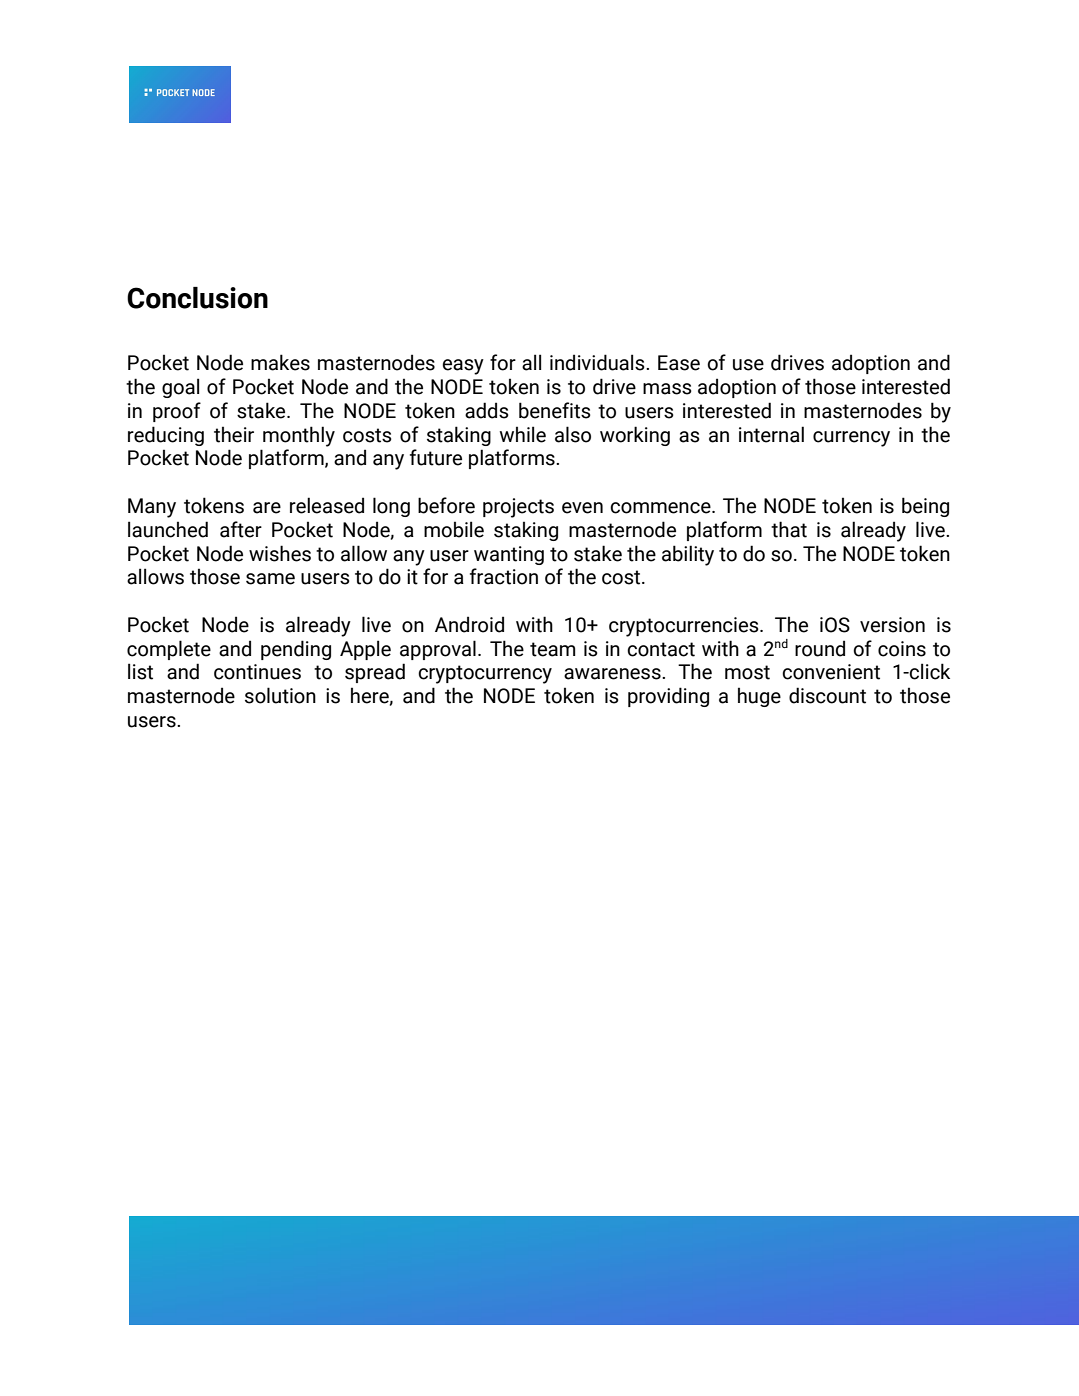 The height and width of the screenshot is (1396, 1079). I want to click on Conclusion, so click(197, 298).
